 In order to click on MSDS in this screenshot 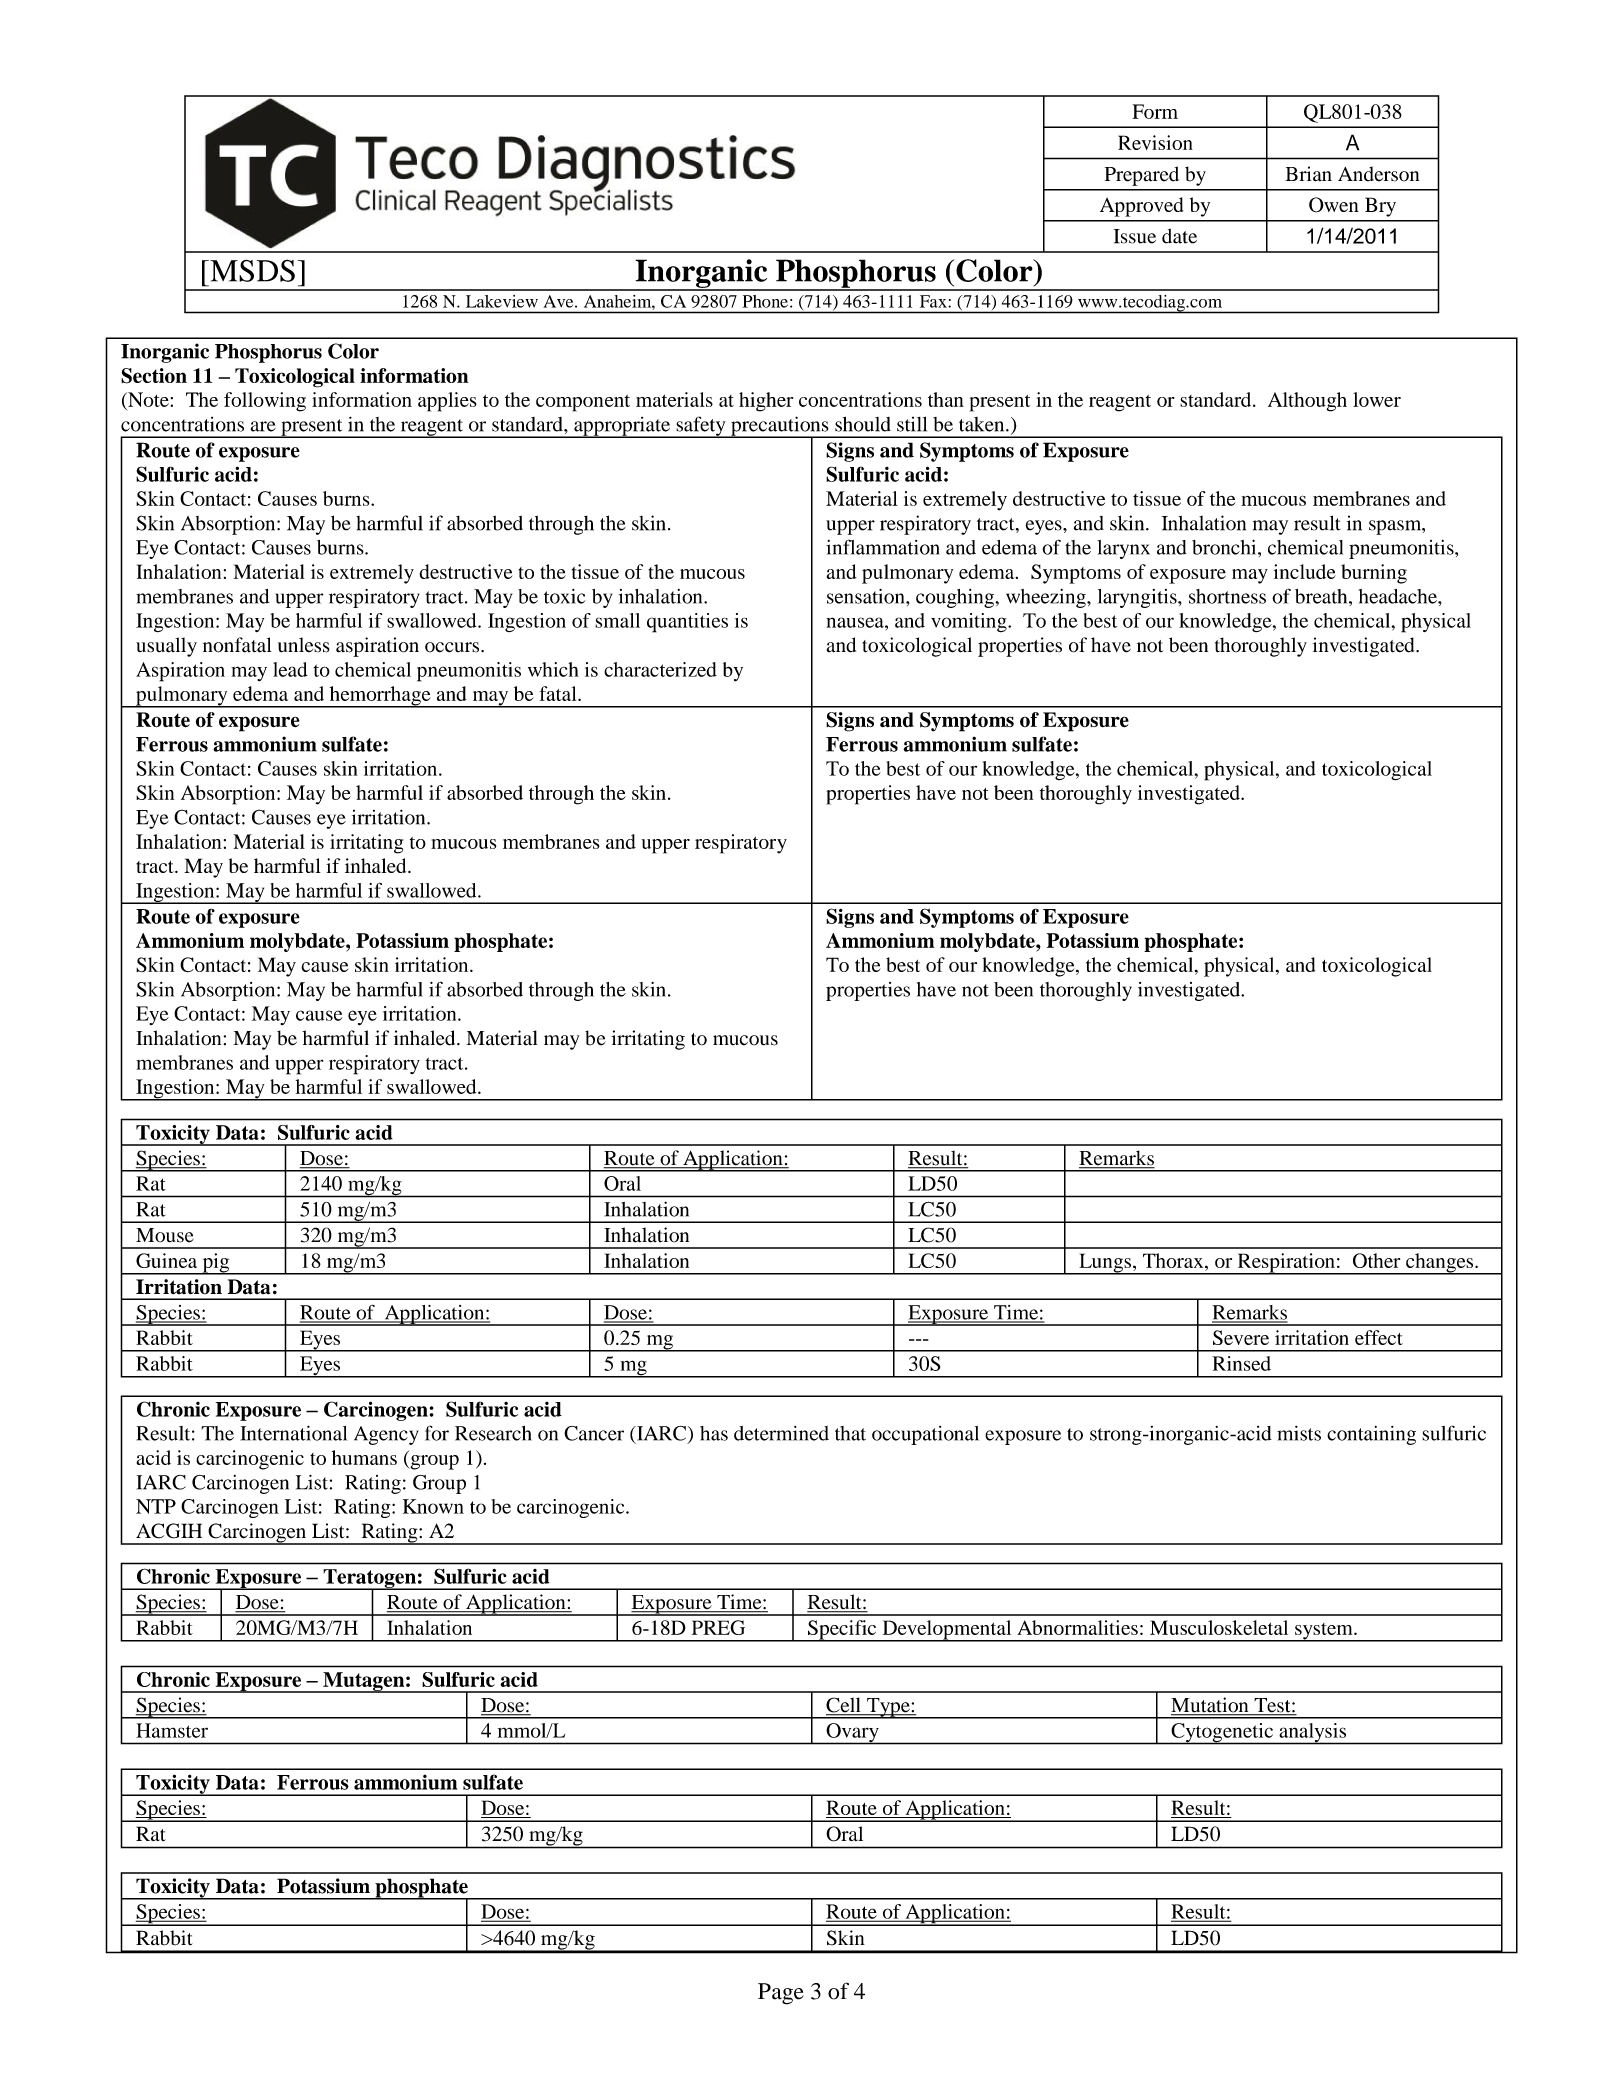, I will do `click(251, 270)`.
